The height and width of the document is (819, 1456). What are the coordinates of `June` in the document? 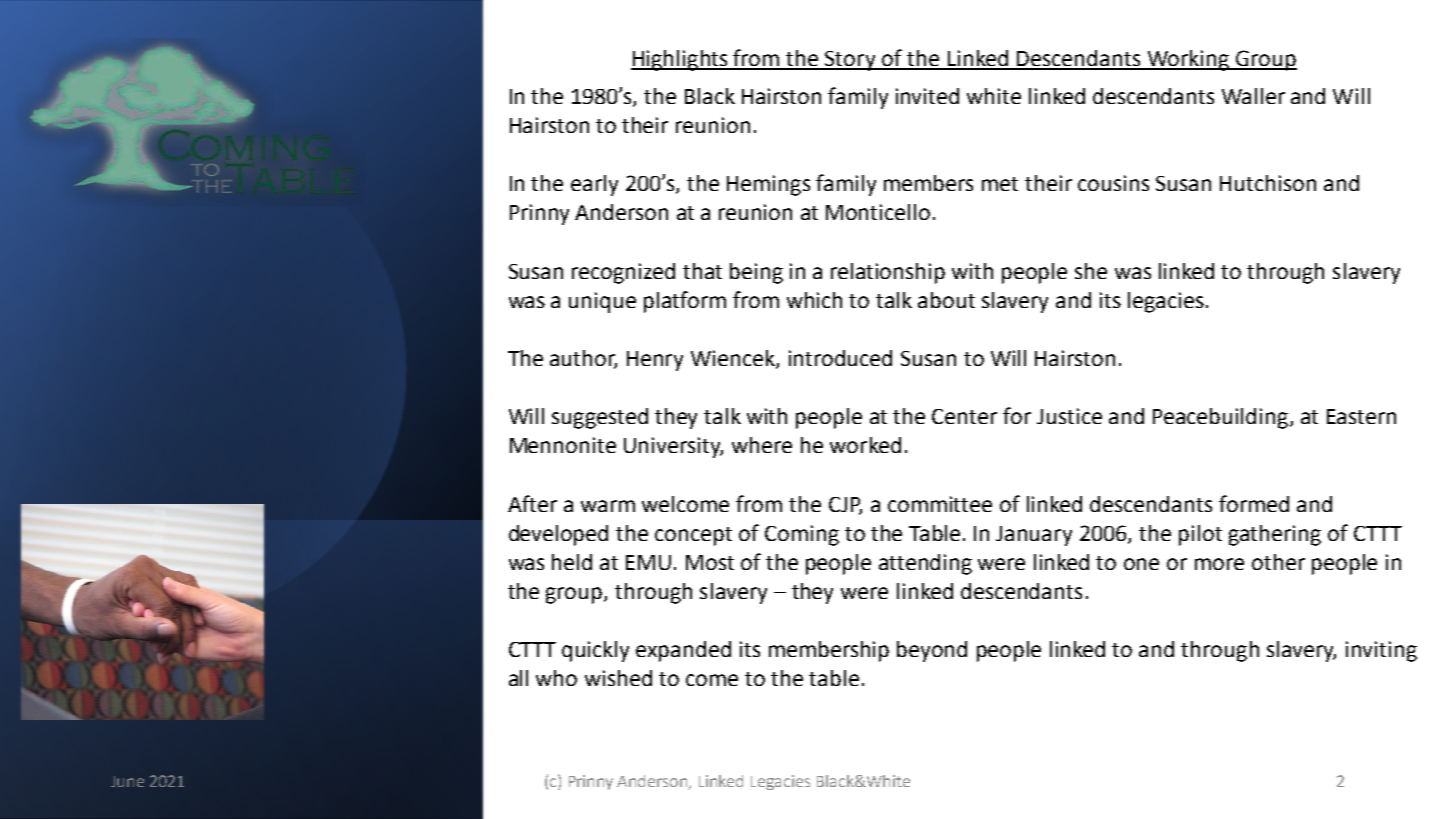 It's located at (127, 781).
